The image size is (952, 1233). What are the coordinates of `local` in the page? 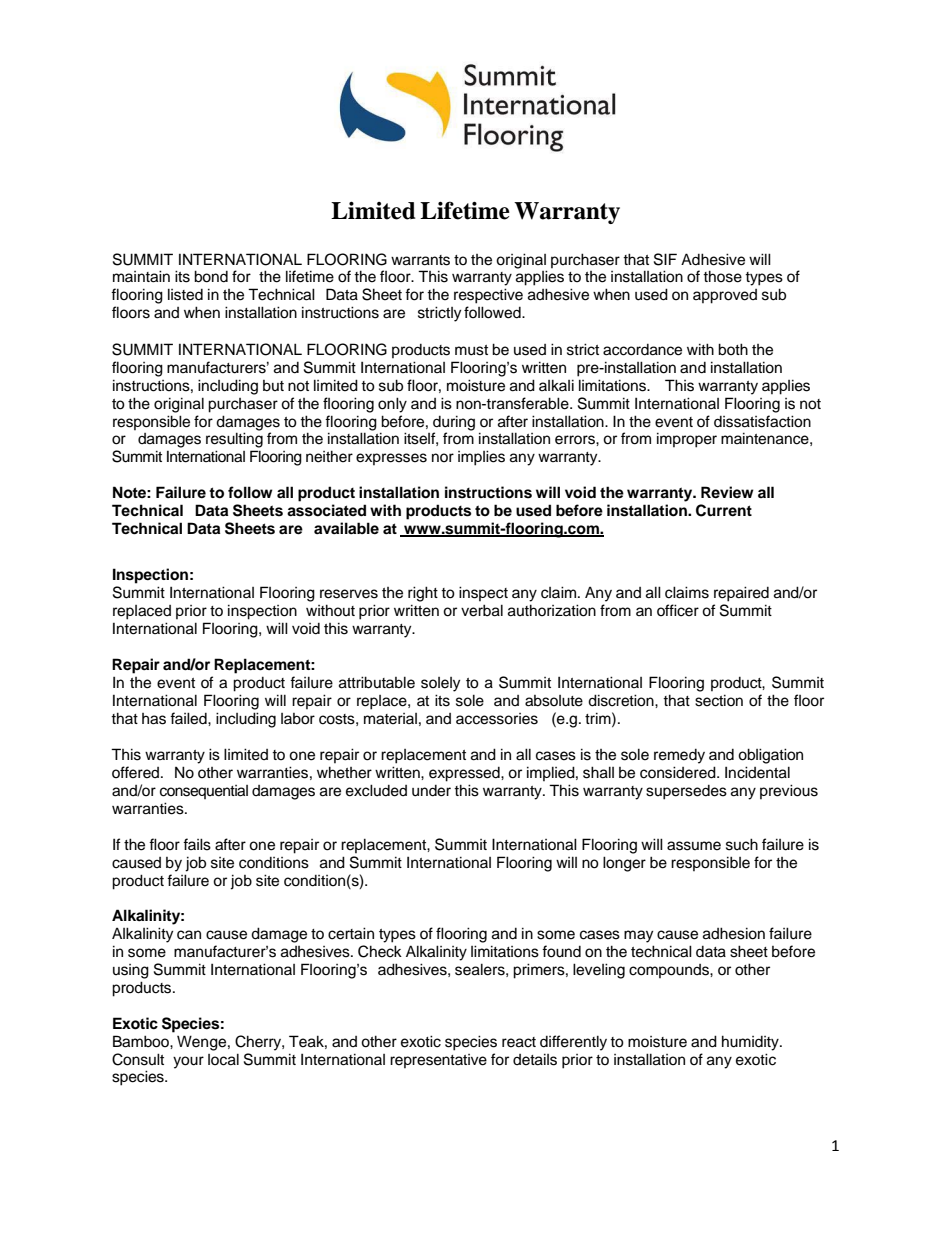 It's located at (223, 1059).
